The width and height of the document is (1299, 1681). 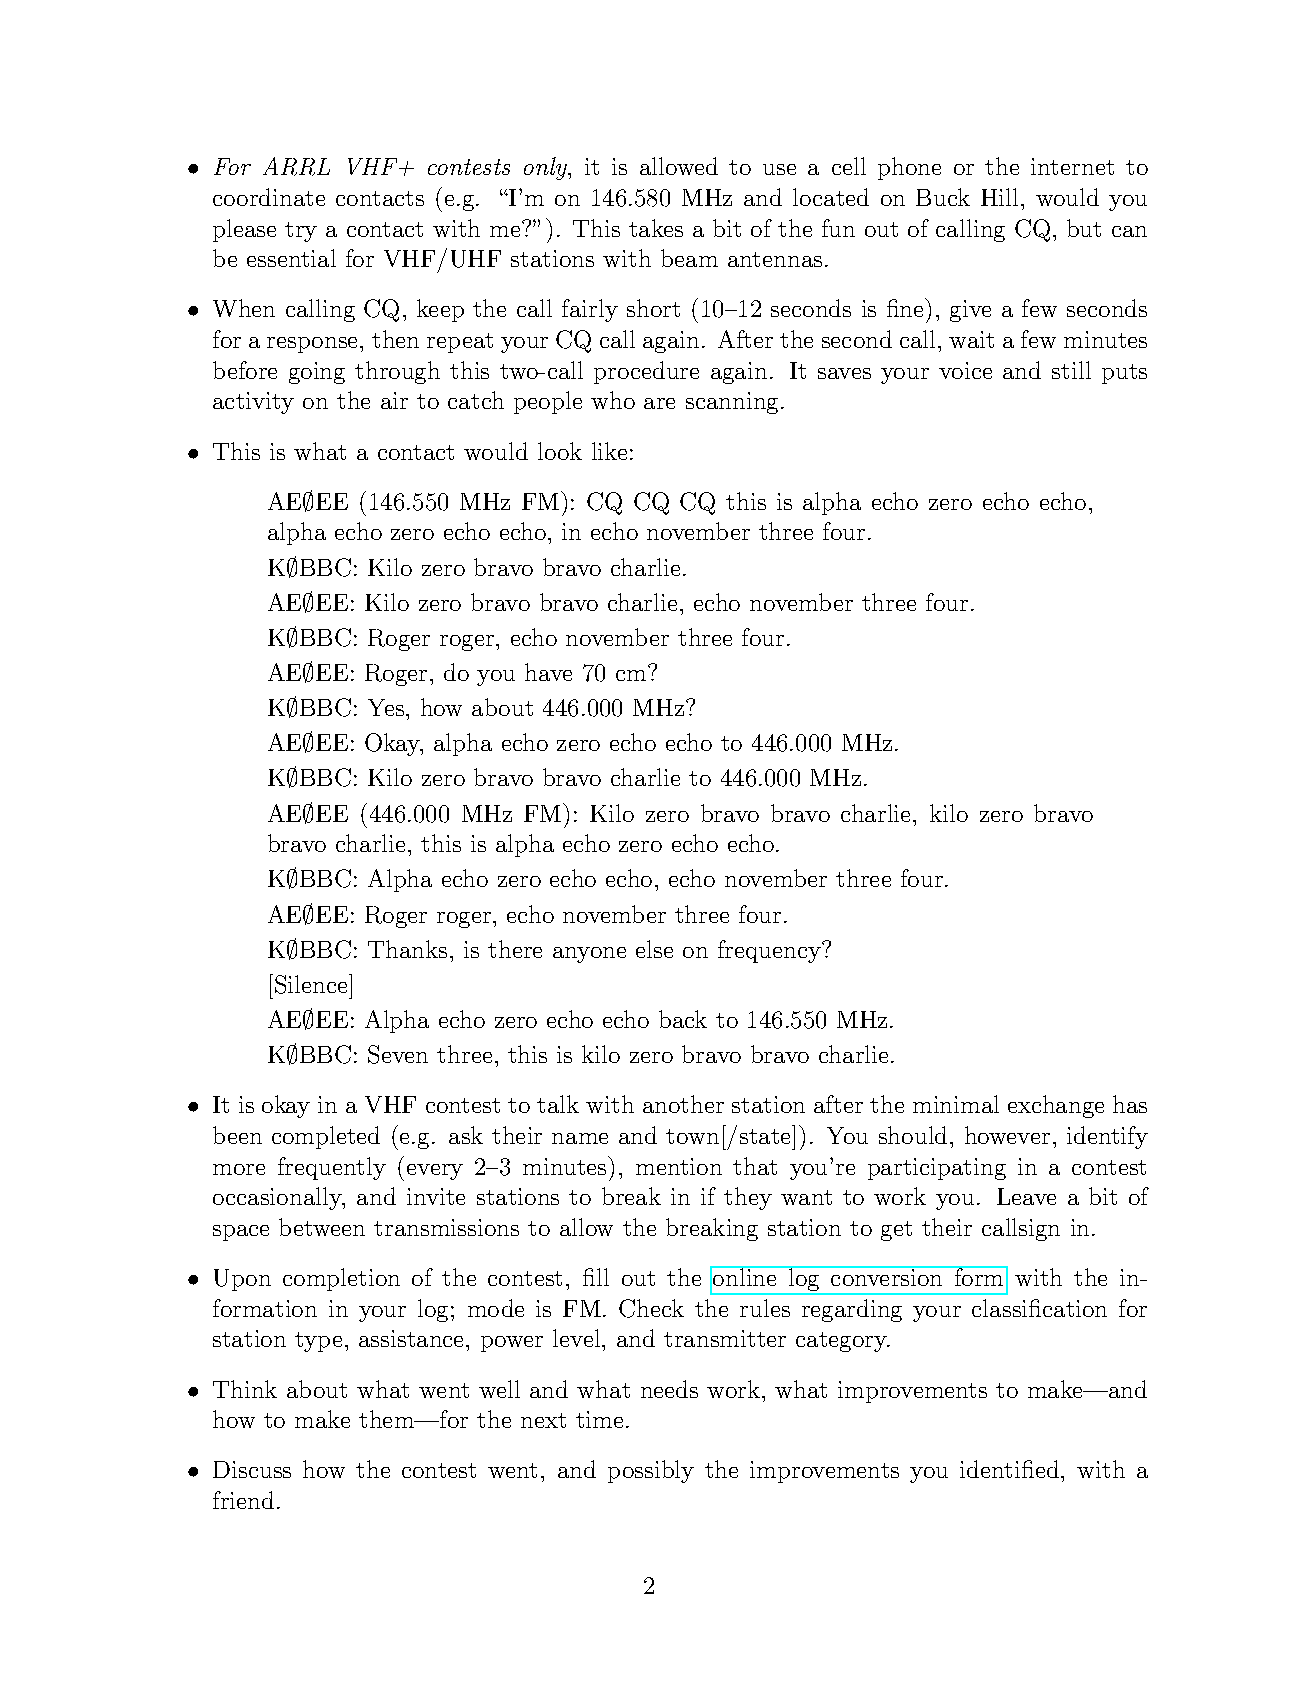 I want to click on takes, so click(x=656, y=228).
